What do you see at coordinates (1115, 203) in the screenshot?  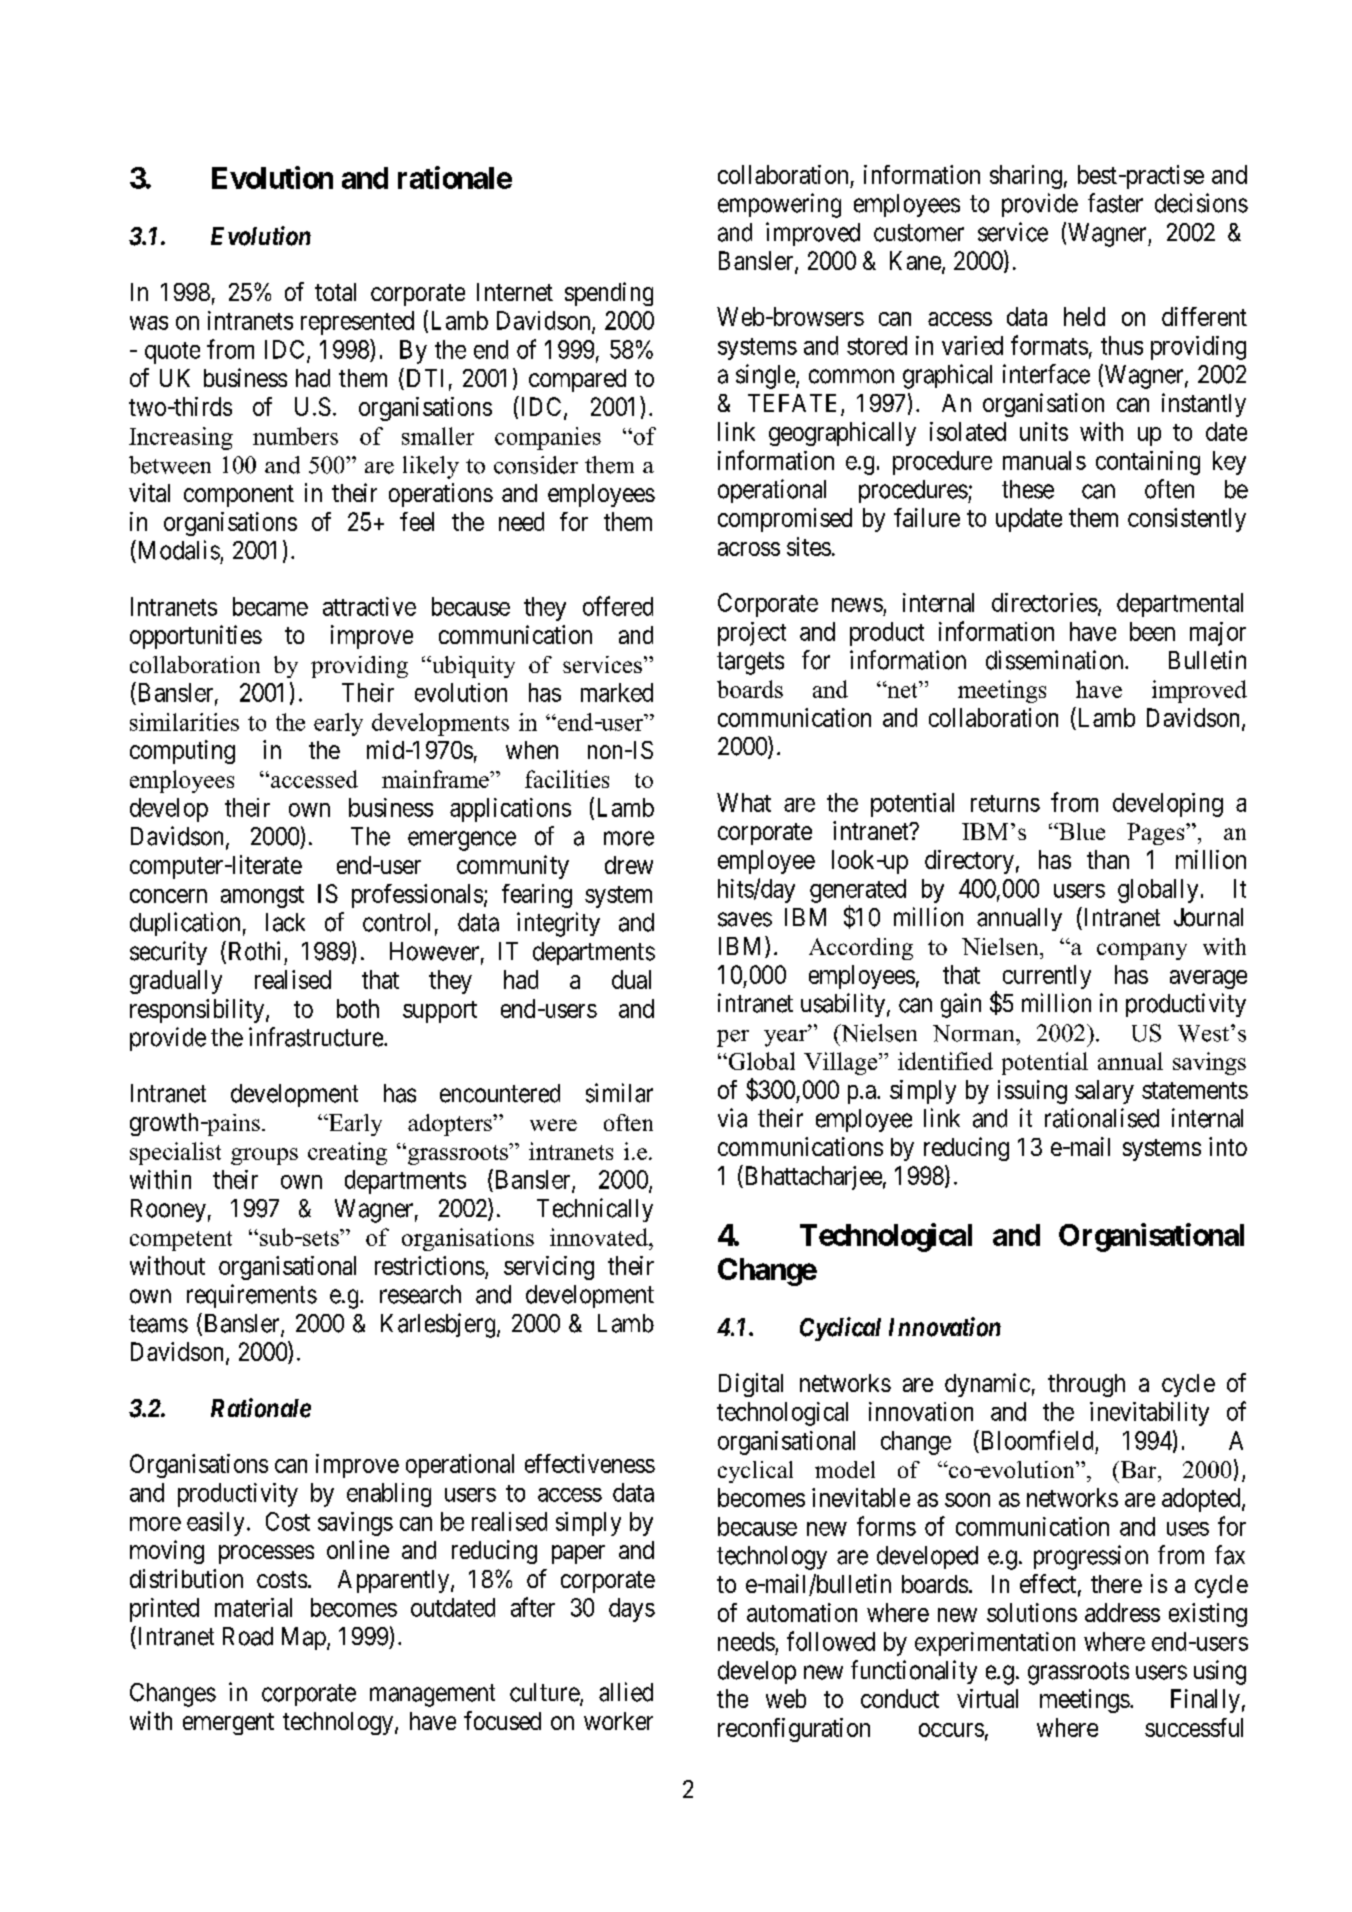 I see `faster` at bounding box center [1115, 203].
